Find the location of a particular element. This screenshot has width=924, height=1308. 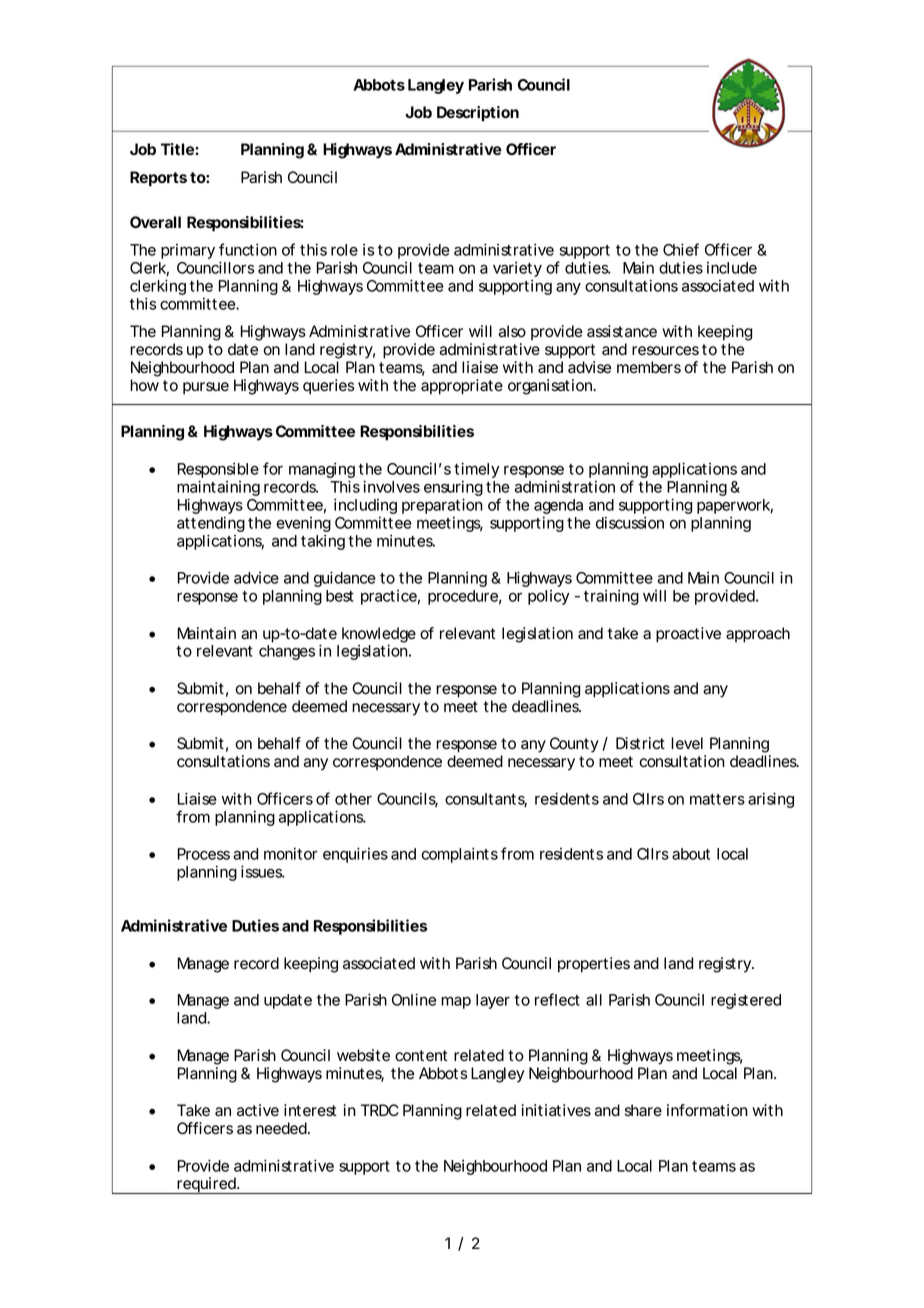

Process is located at coordinates (204, 854).
